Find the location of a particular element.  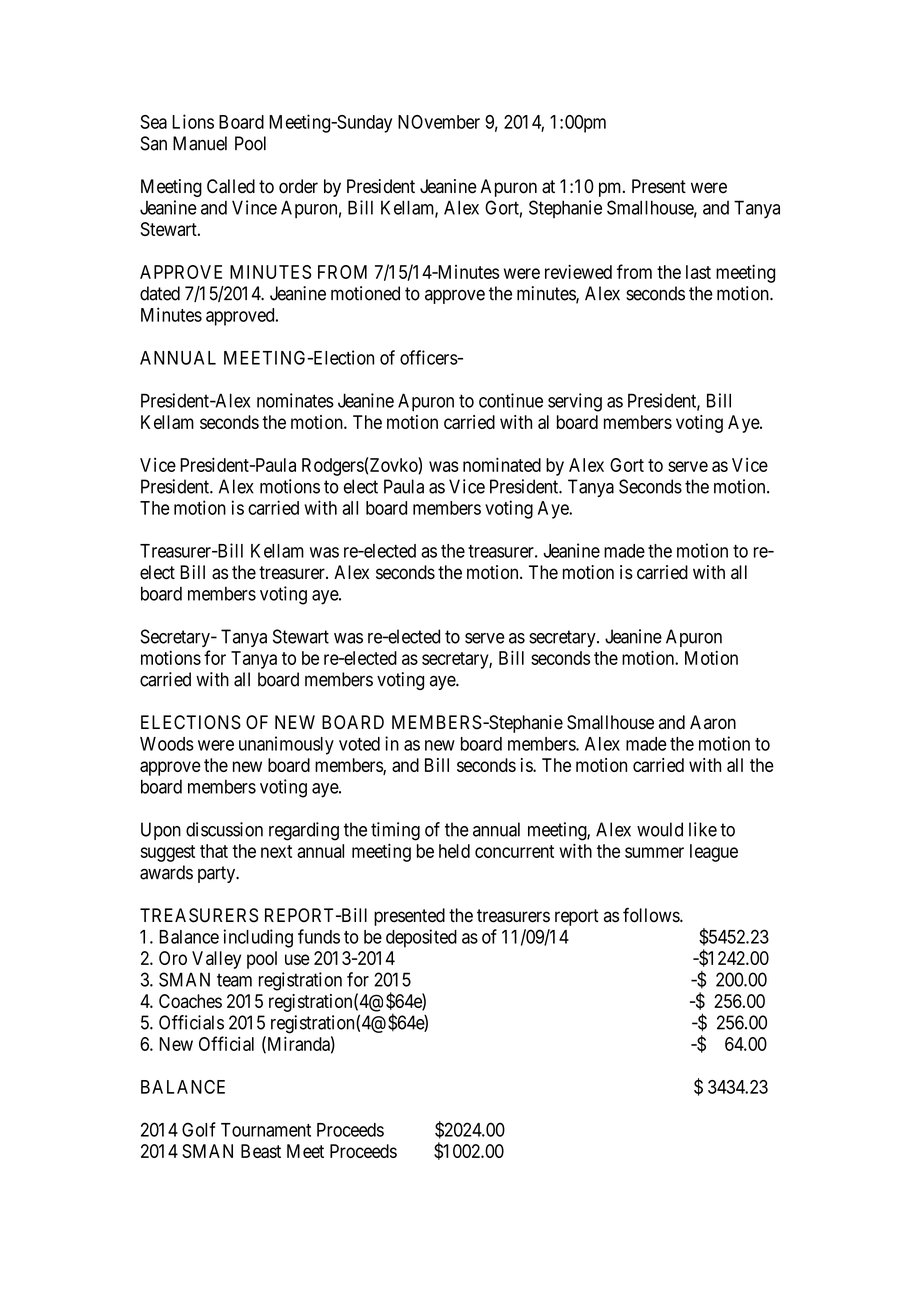

last is located at coordinates (698, 272).
